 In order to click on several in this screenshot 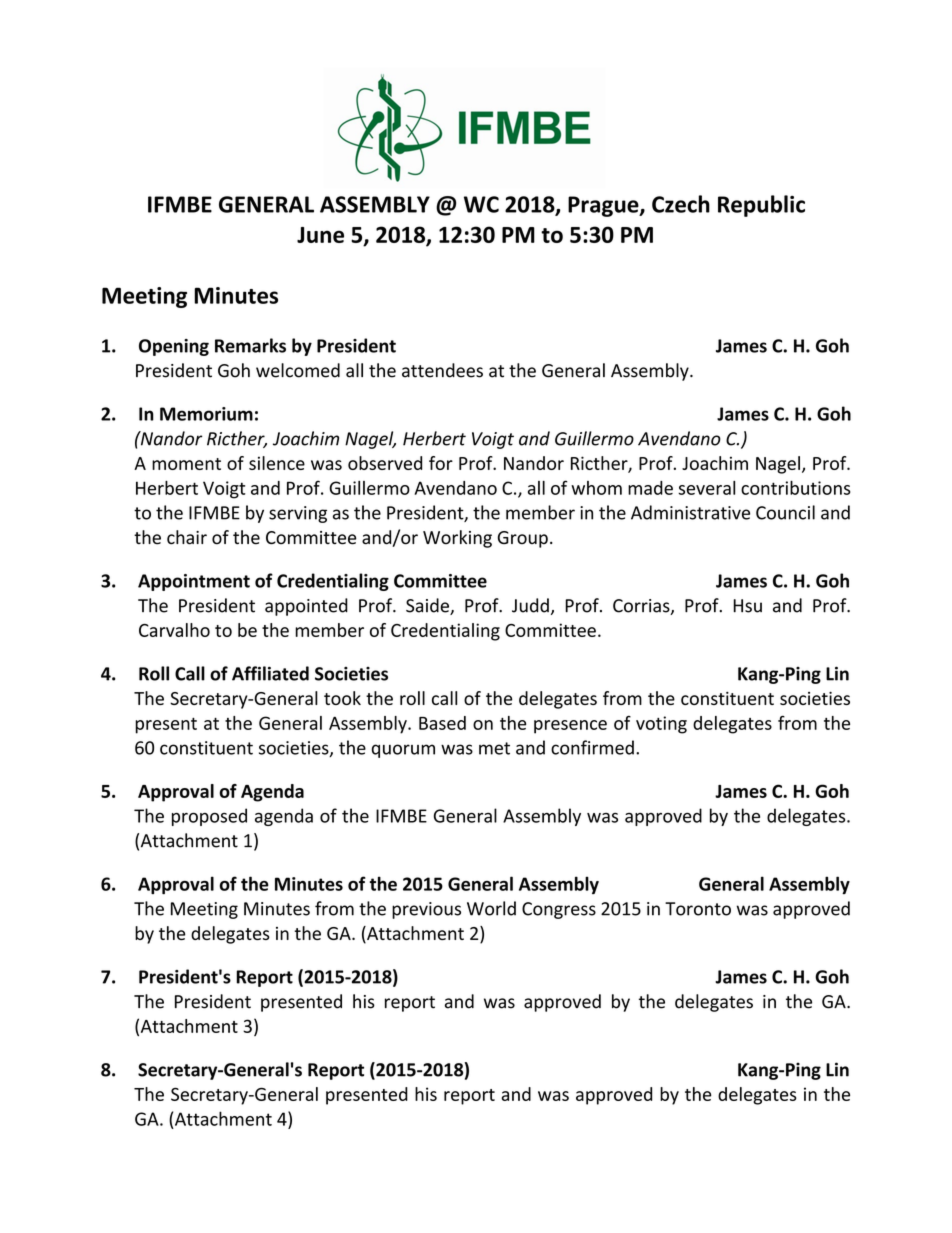, I will do `click(706, 488)`.
